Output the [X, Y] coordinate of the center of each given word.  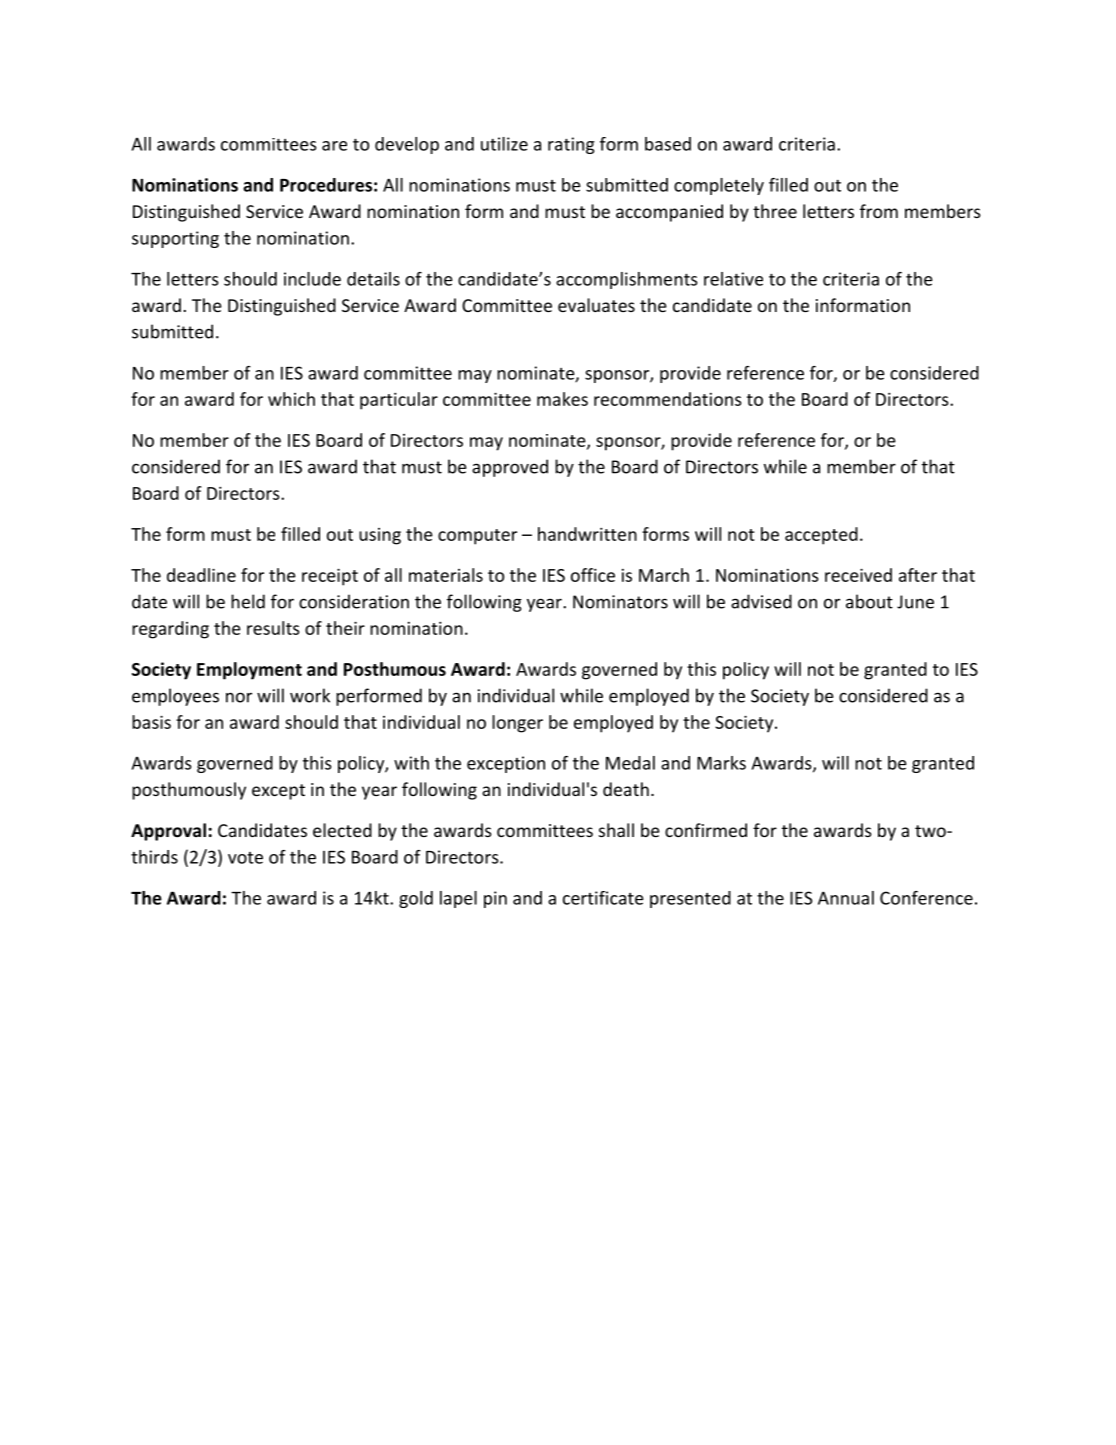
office [593, 575]
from [879, 211]
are [334, 146]
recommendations [667, 399]
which [291, 399]
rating [571, 145]
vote [245, 858]
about [869, 601]
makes [562, 399]
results [273, 628]
